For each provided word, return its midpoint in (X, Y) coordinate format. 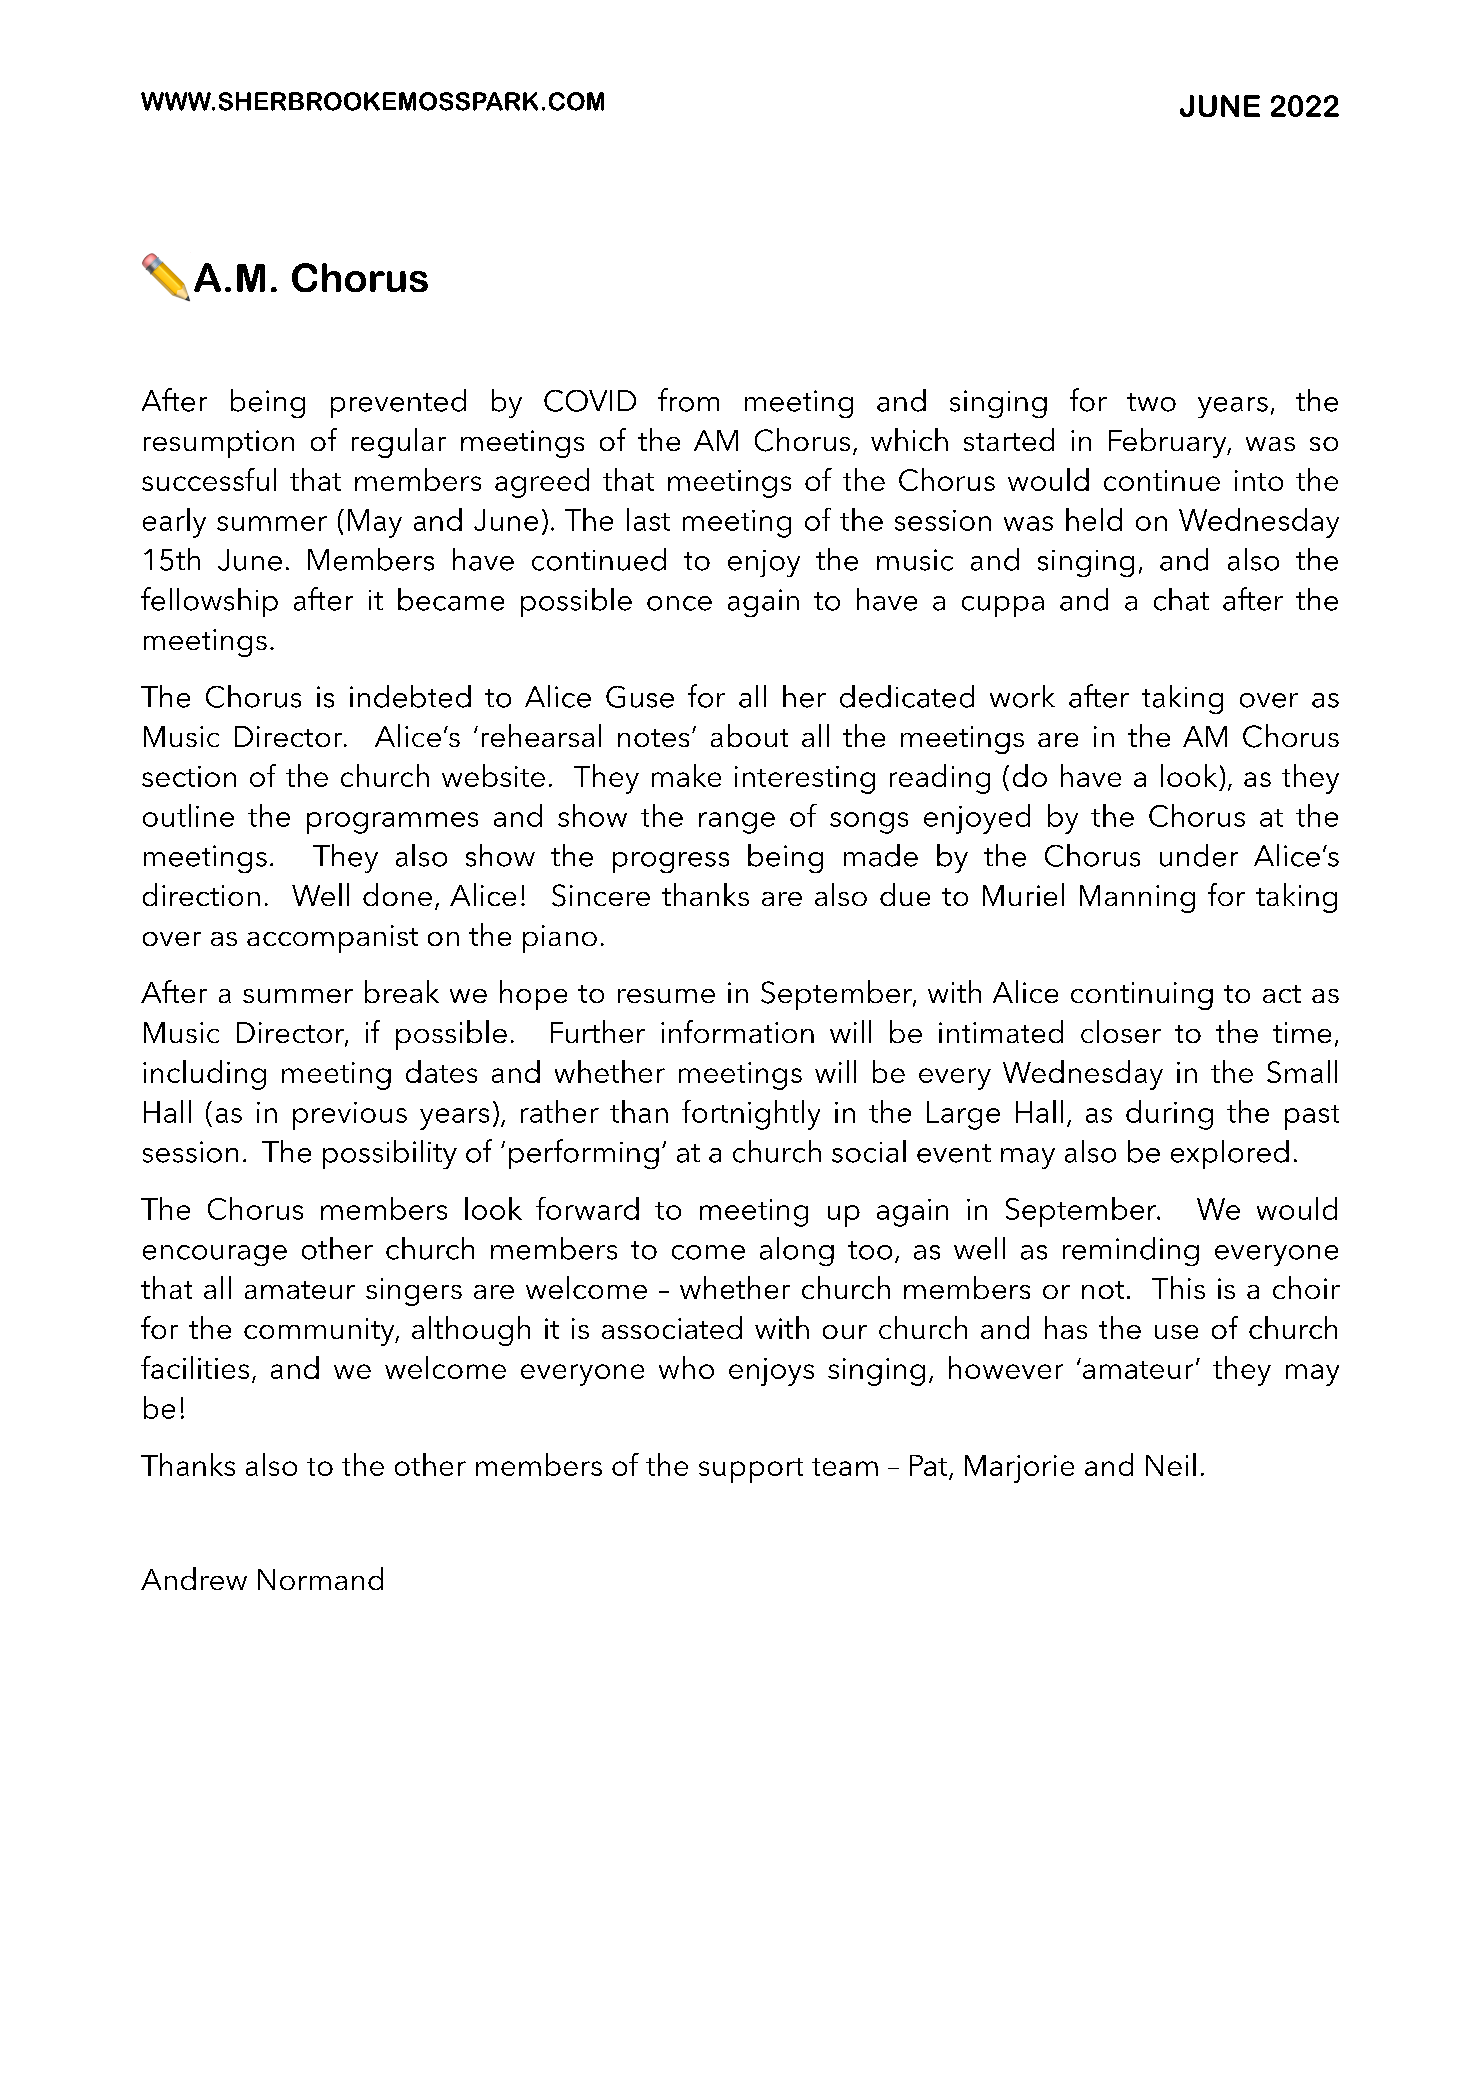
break (402, 991)
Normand (320, 1578)
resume (666, 996)
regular (399, 443)
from (688, 400)
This (1178, 1287)
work (1022, 696)
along (797, 1251)
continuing (1142, 996)
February (1169, 443)
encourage (215, 1255)
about (749, 735)
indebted (410, 696)
